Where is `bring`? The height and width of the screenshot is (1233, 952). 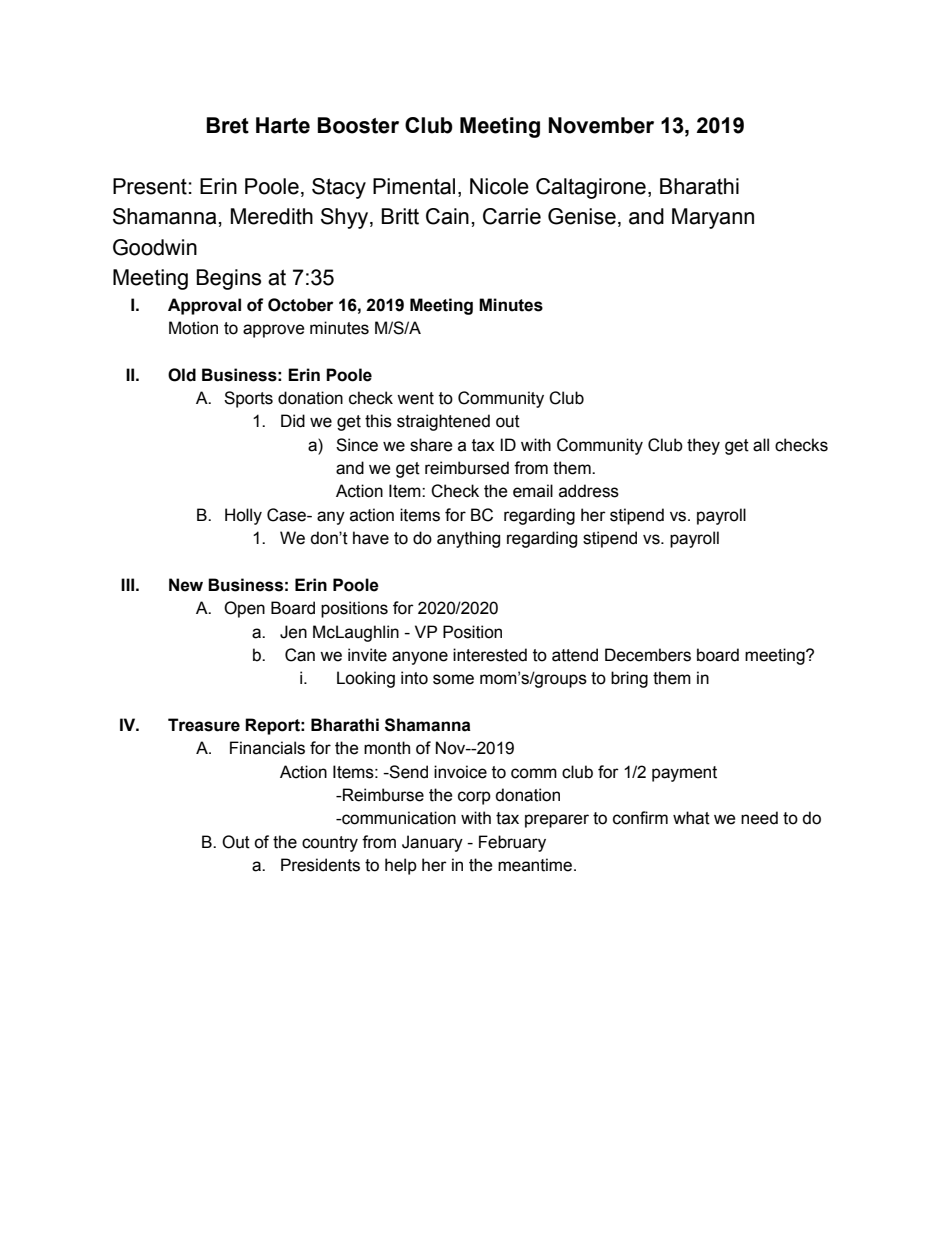
bring is located at coordinates (629, 679).
